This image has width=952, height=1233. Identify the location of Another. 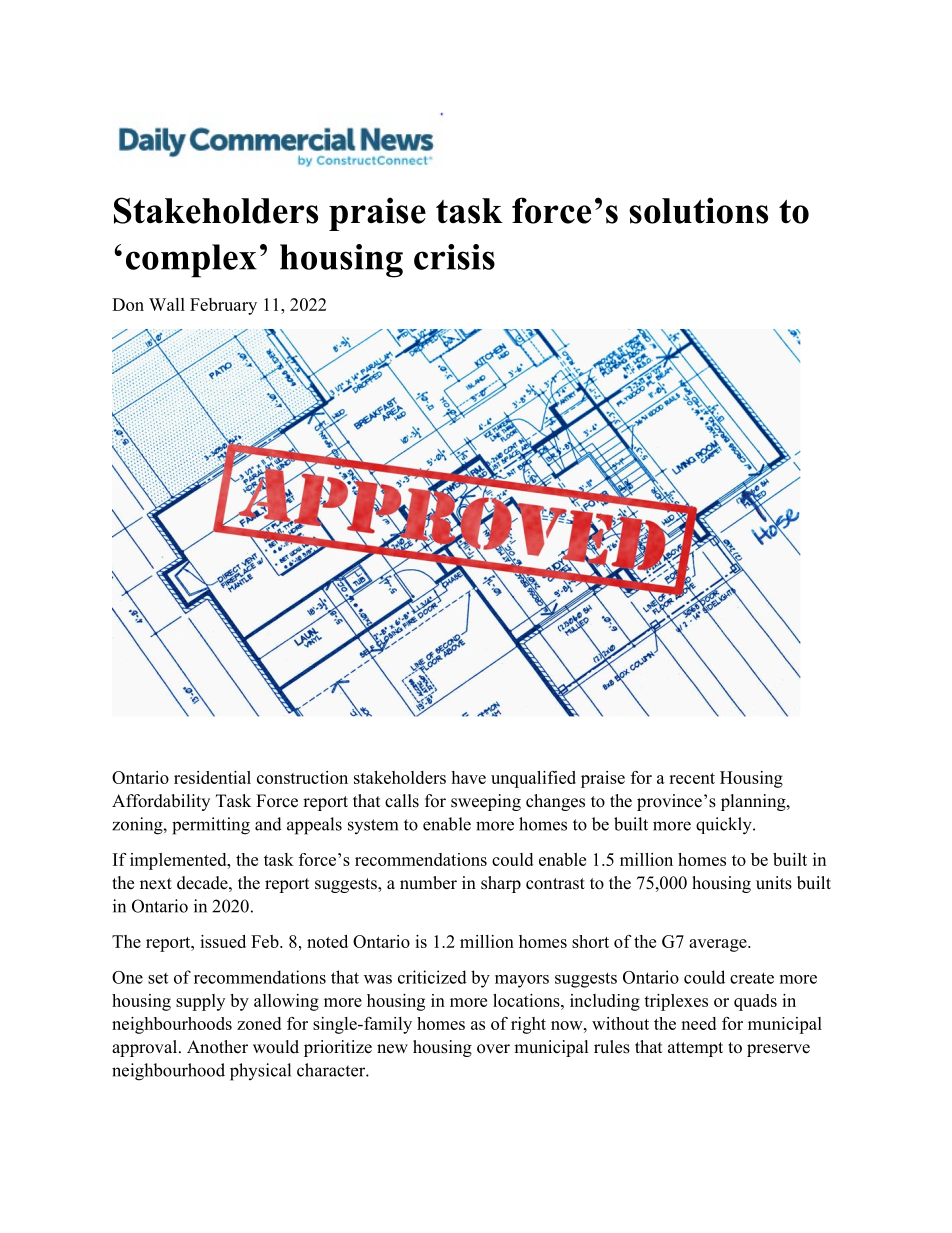
(217, 1047).
